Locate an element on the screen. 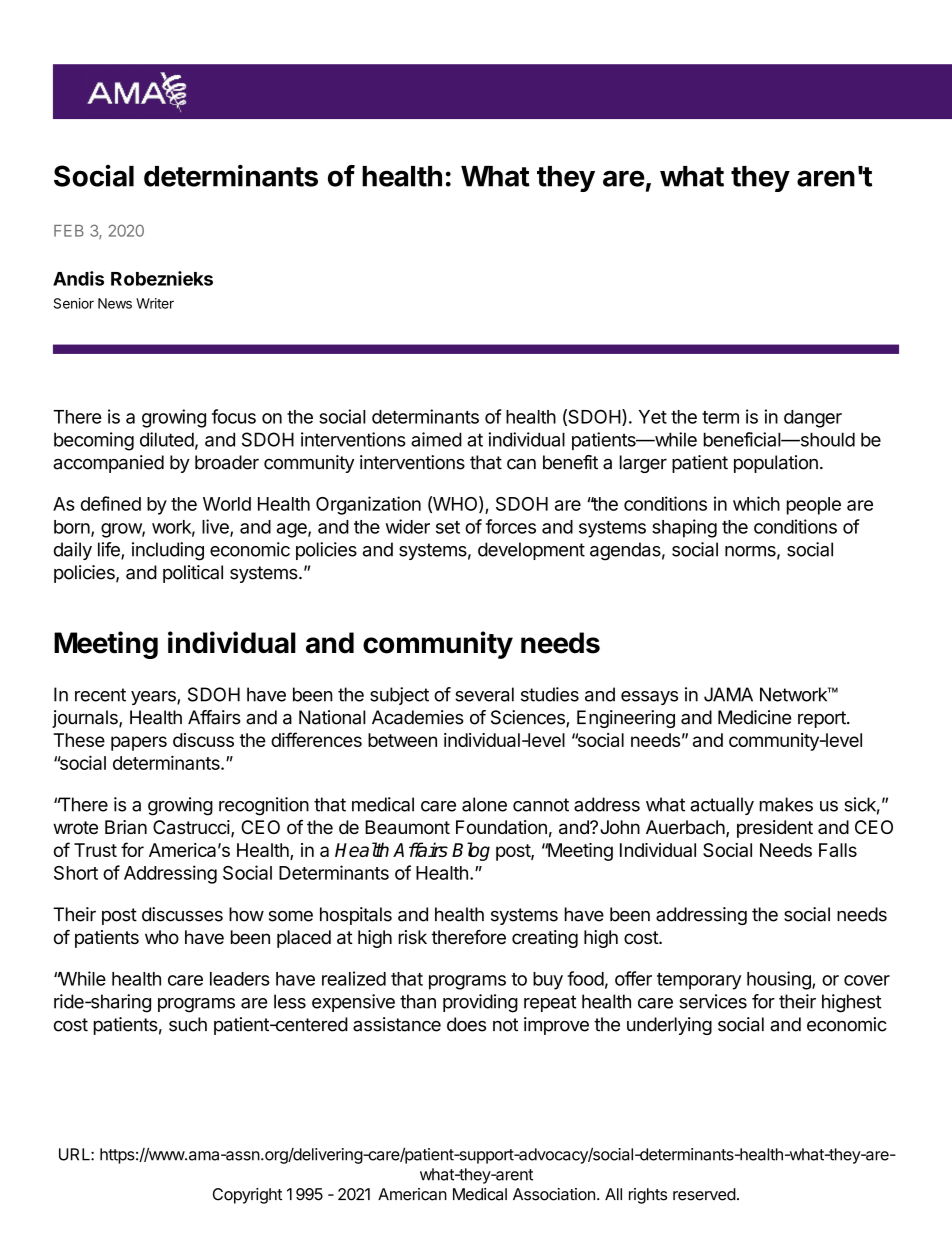  Brian is located at coordinates (126, 827).
